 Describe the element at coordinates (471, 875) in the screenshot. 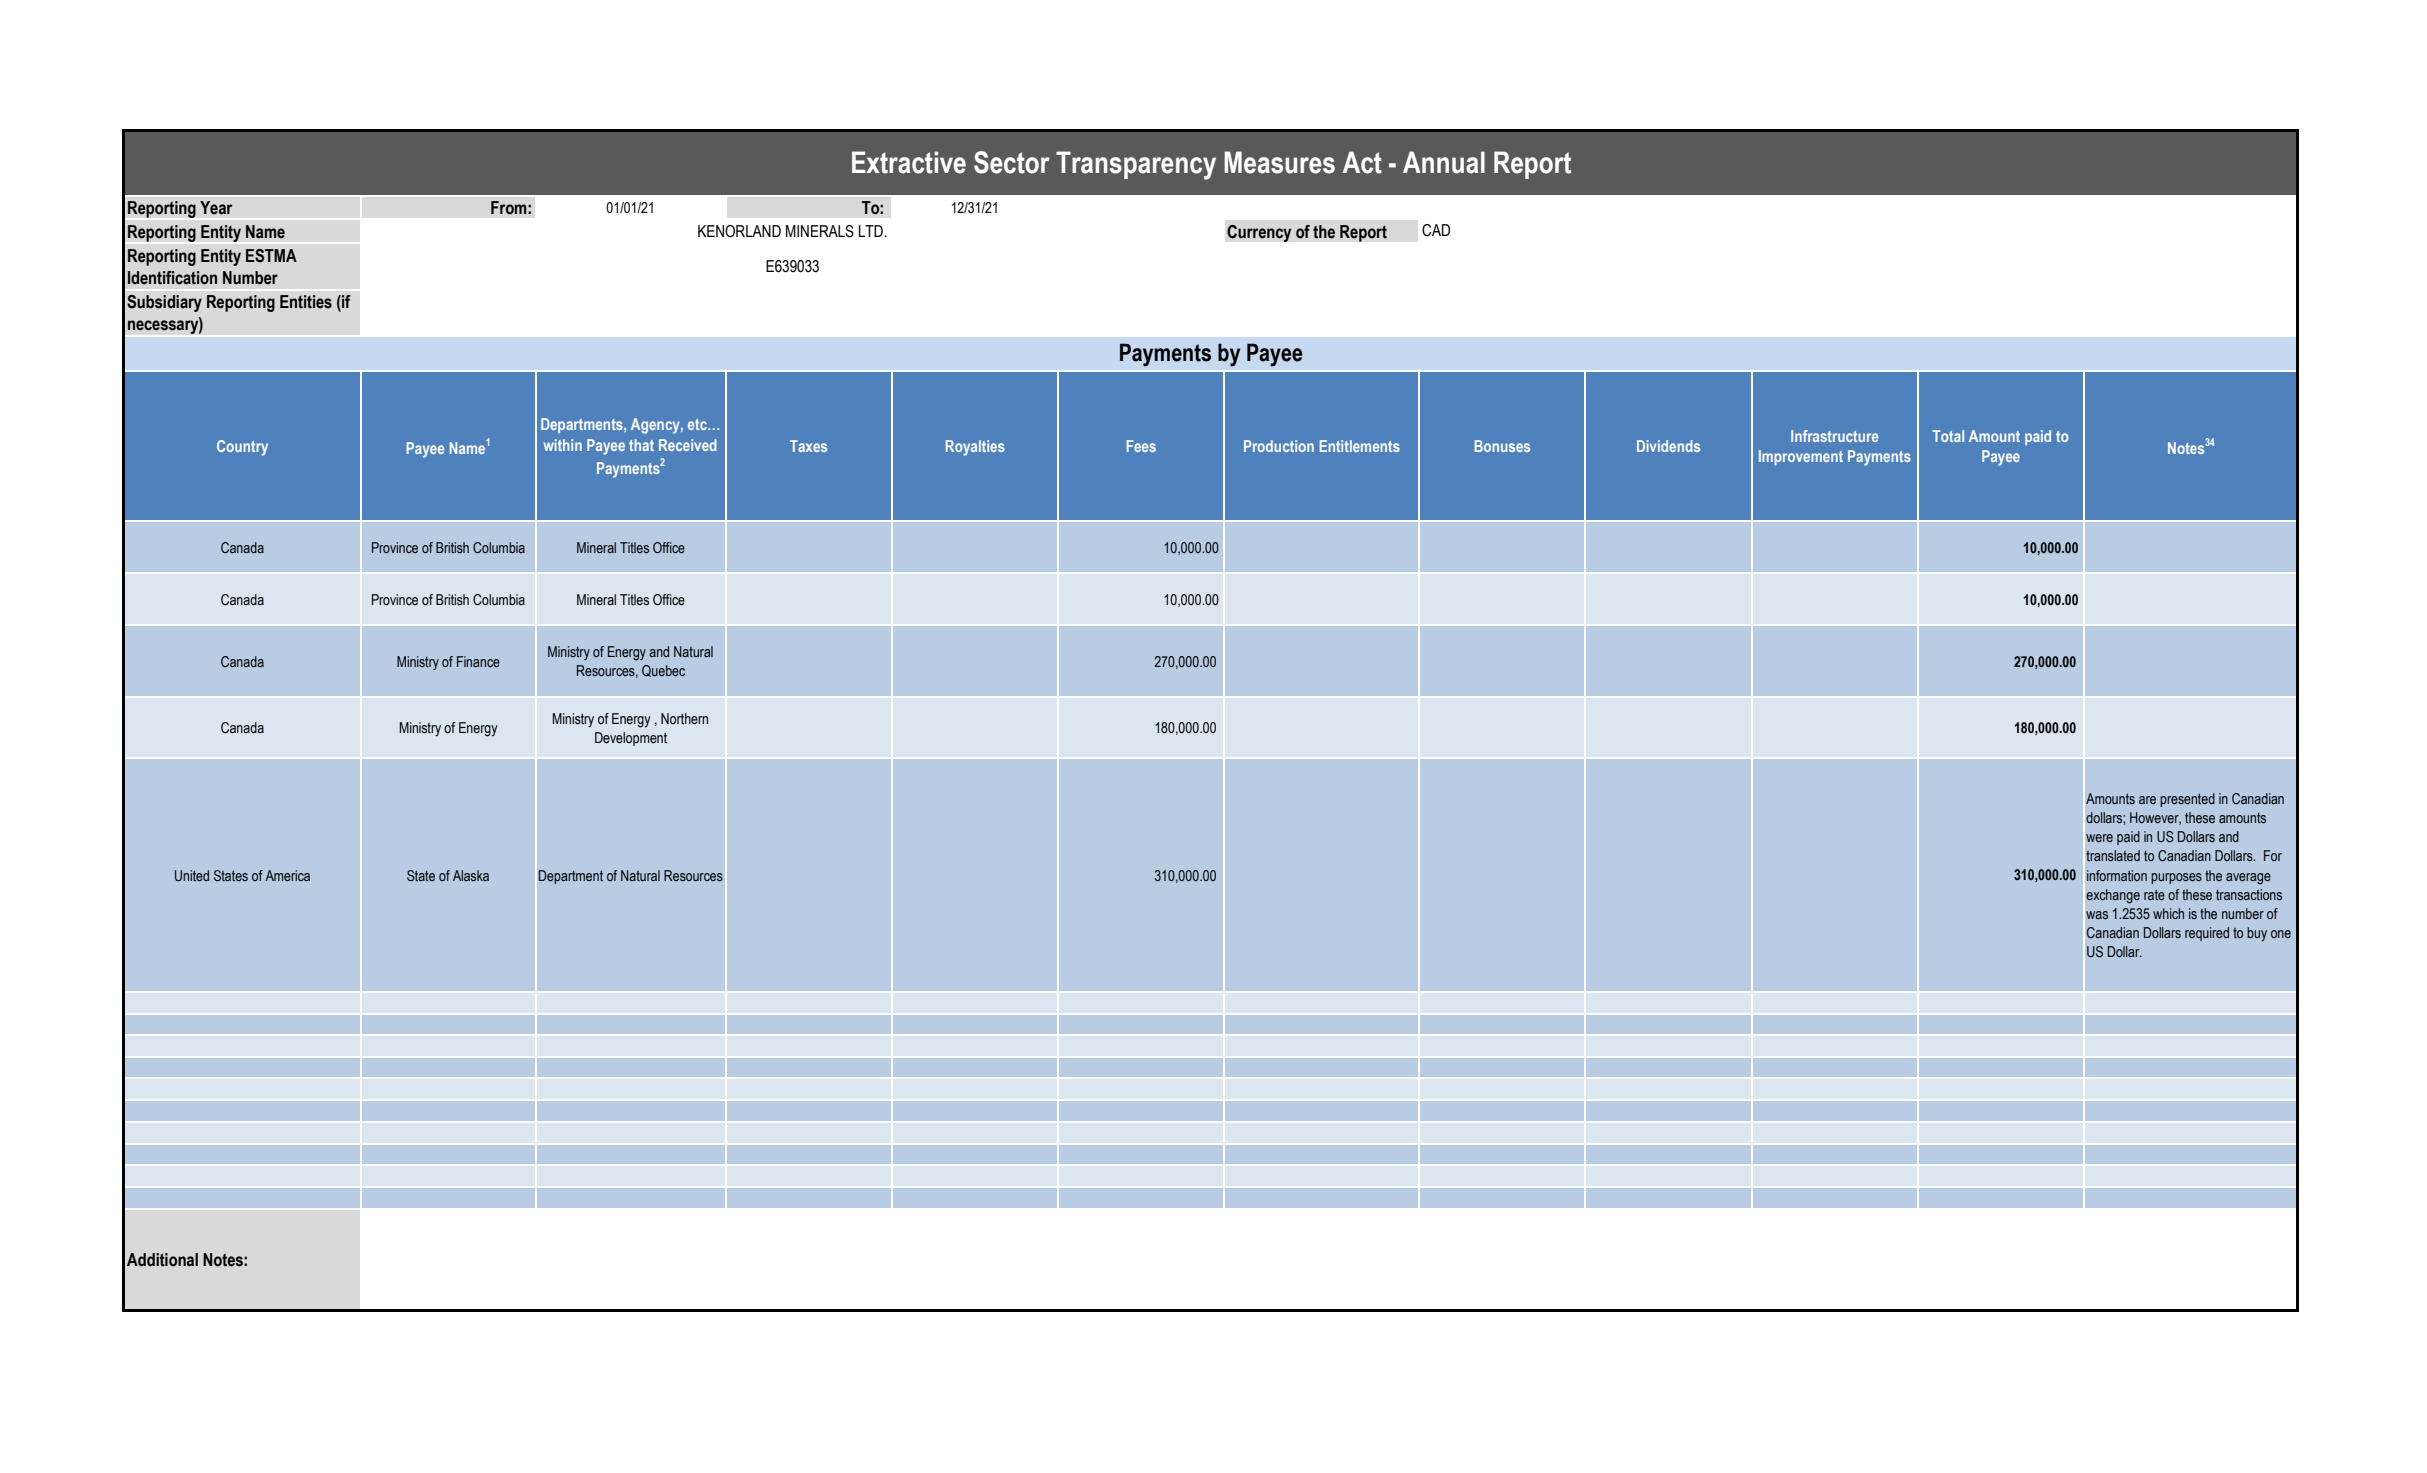

I see `Alaska` at that location.
